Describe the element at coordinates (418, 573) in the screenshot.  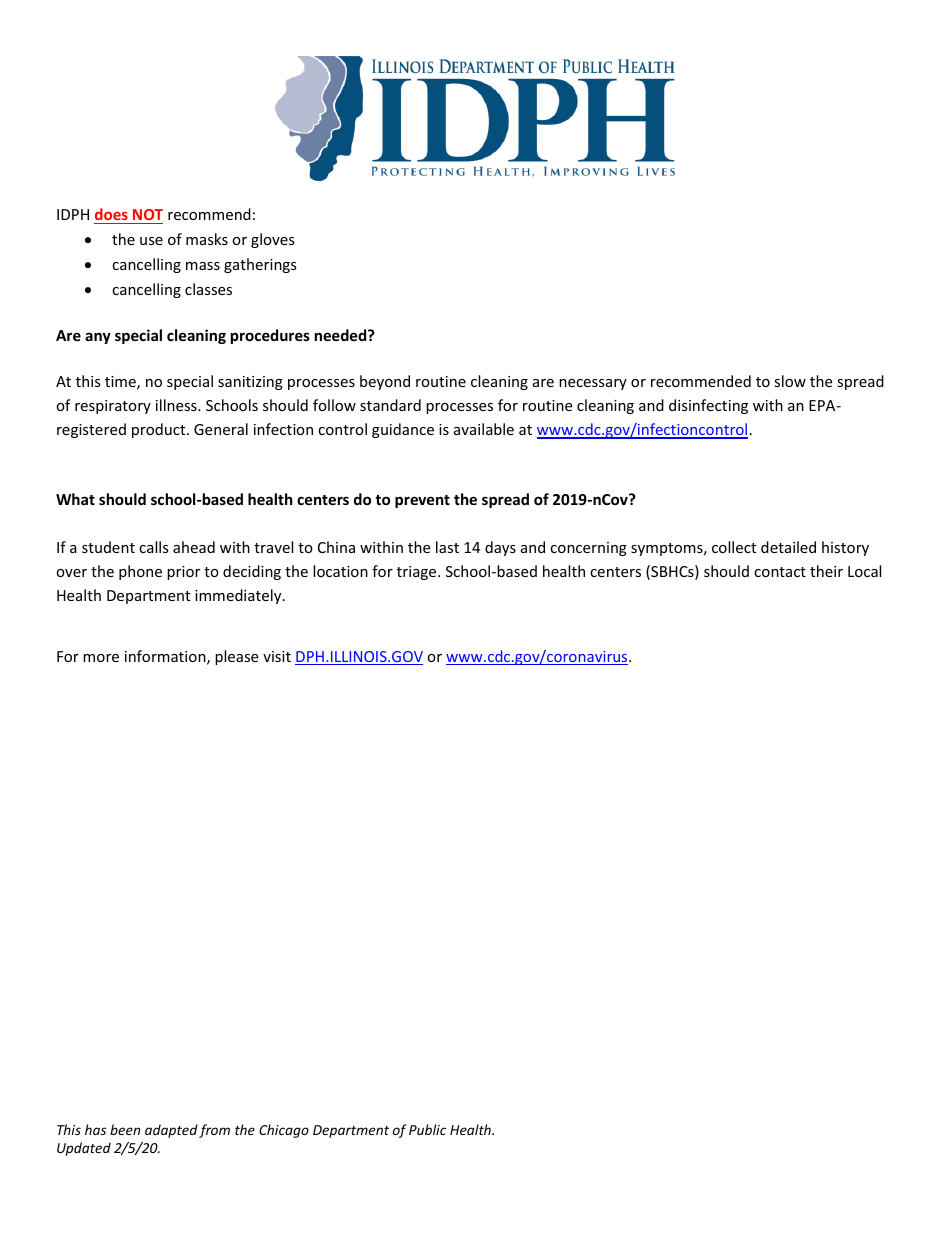
I see `triage` at that location.
